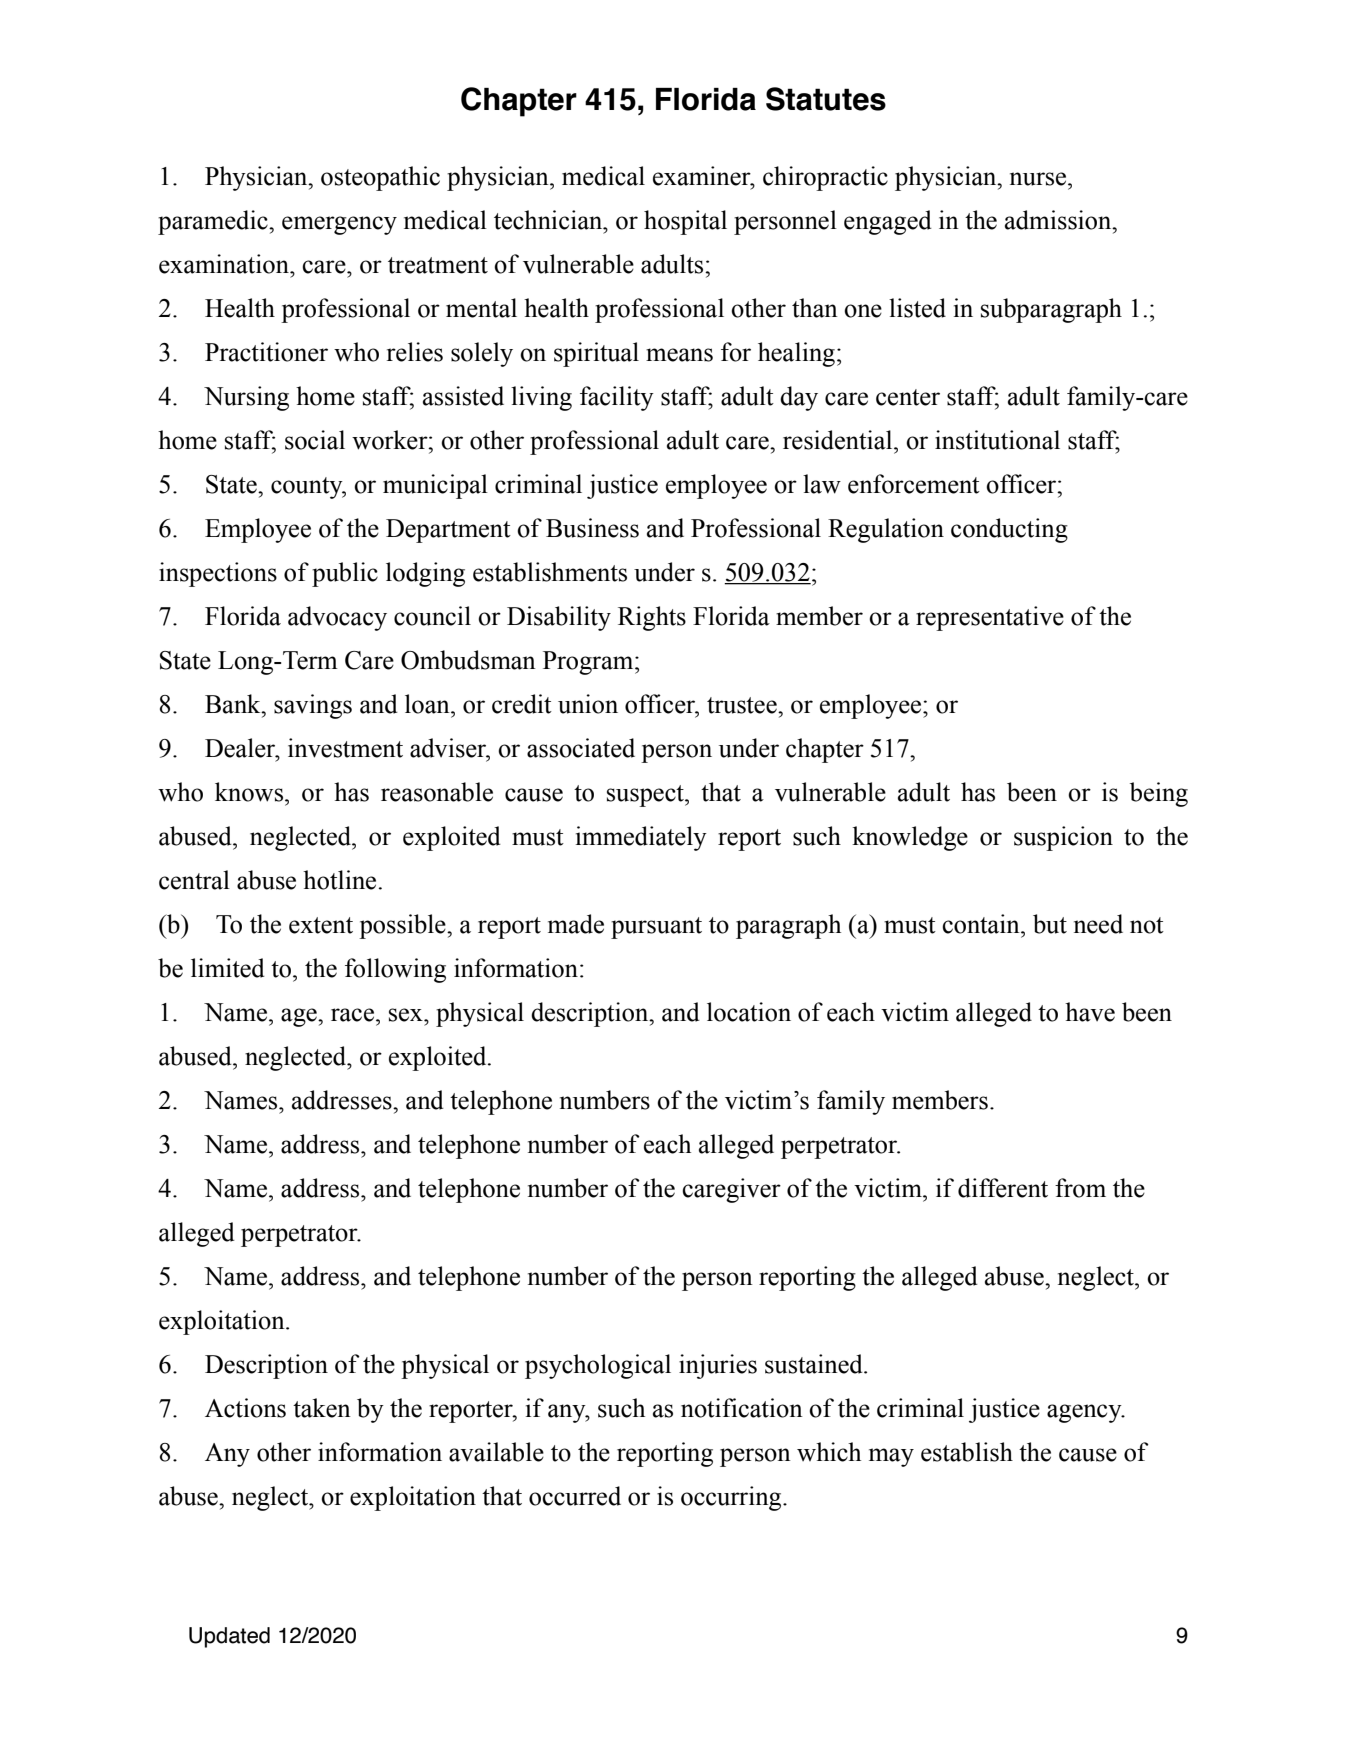 The width and height of the screenshot is (1347, 1743). Describe the element at coordinates (354, 1015) in the screenshot. I see `race` at that location.
